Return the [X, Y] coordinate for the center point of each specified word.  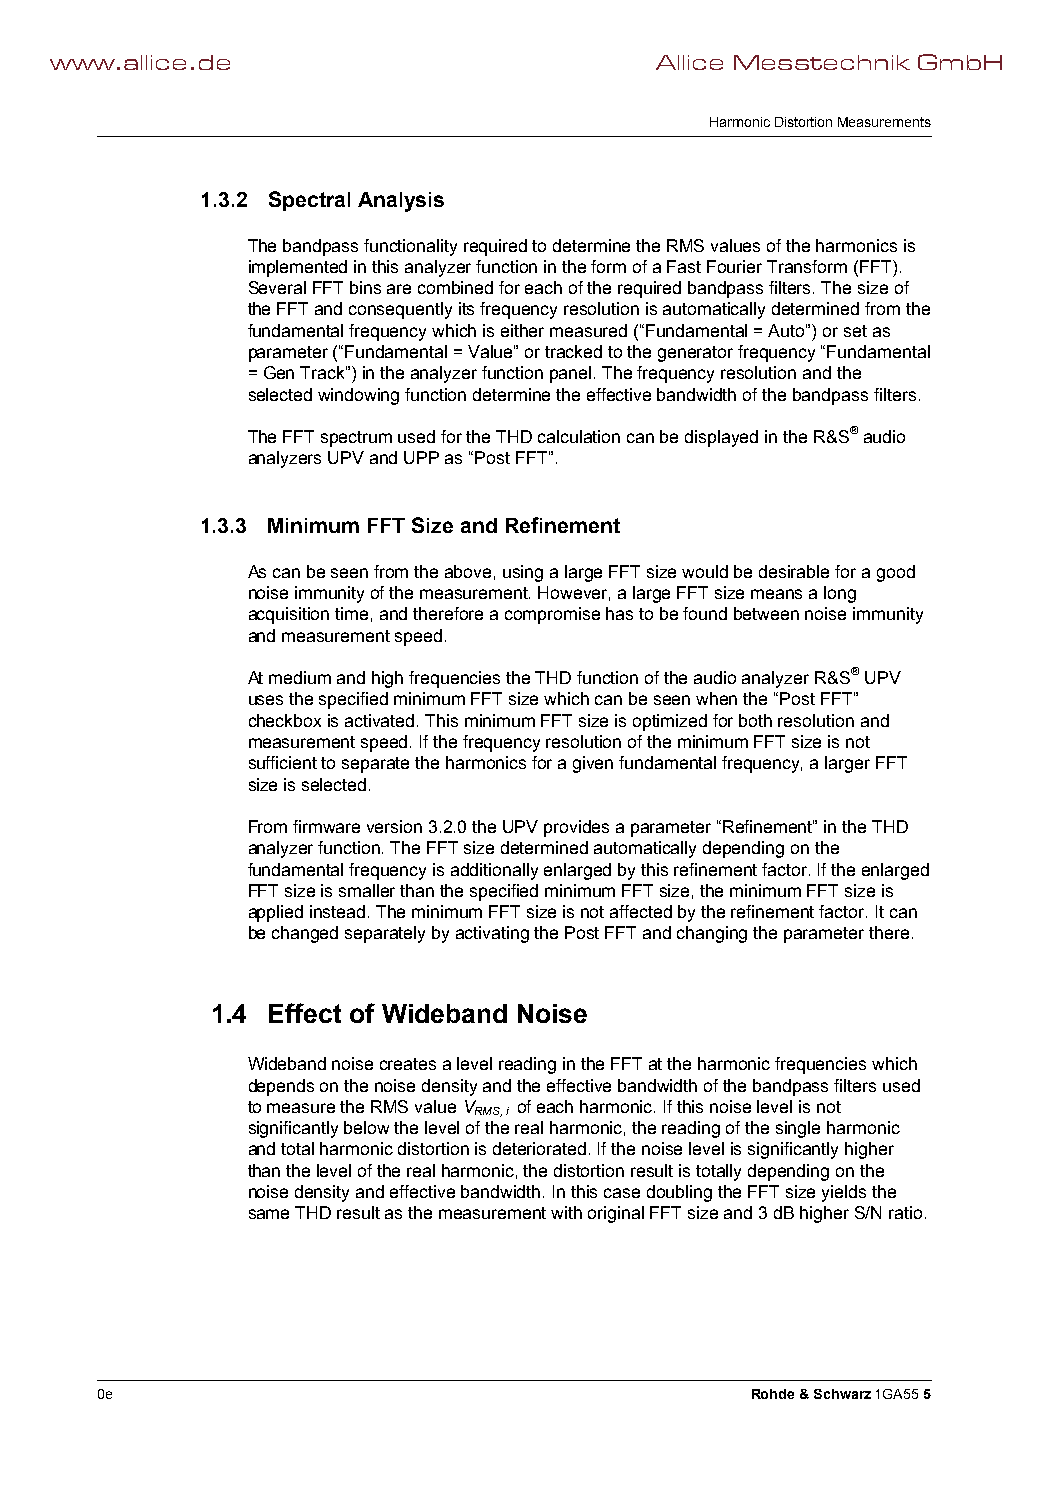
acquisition [289, 615]
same [269, 1214]
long [840, 594]
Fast [684, 266]
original [616, 1214]
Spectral [309, 201]
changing [712, 934]
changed [305, 934]
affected [641, 911]
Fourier [734, 266]
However [574, 593]
